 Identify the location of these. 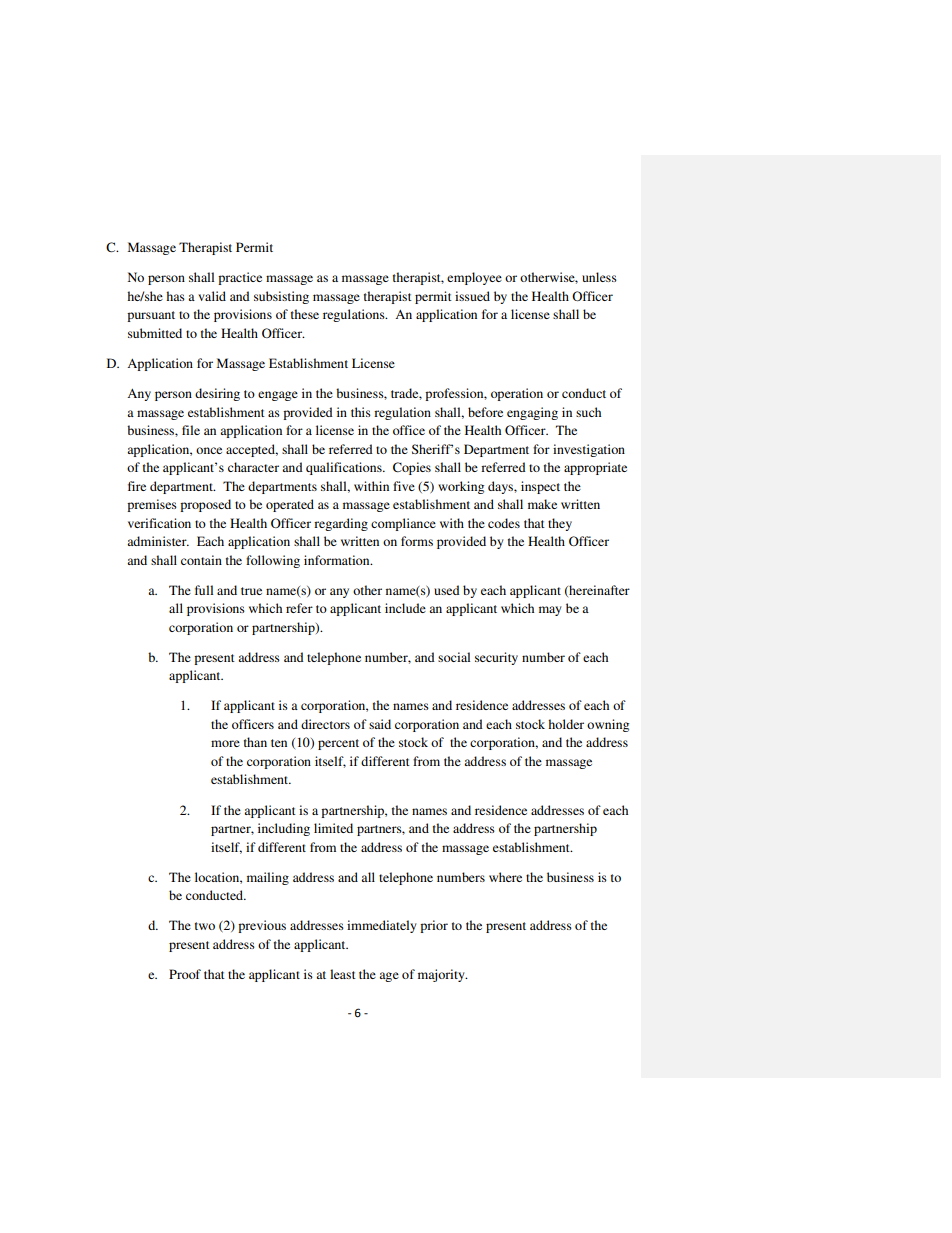
(305, 314).
